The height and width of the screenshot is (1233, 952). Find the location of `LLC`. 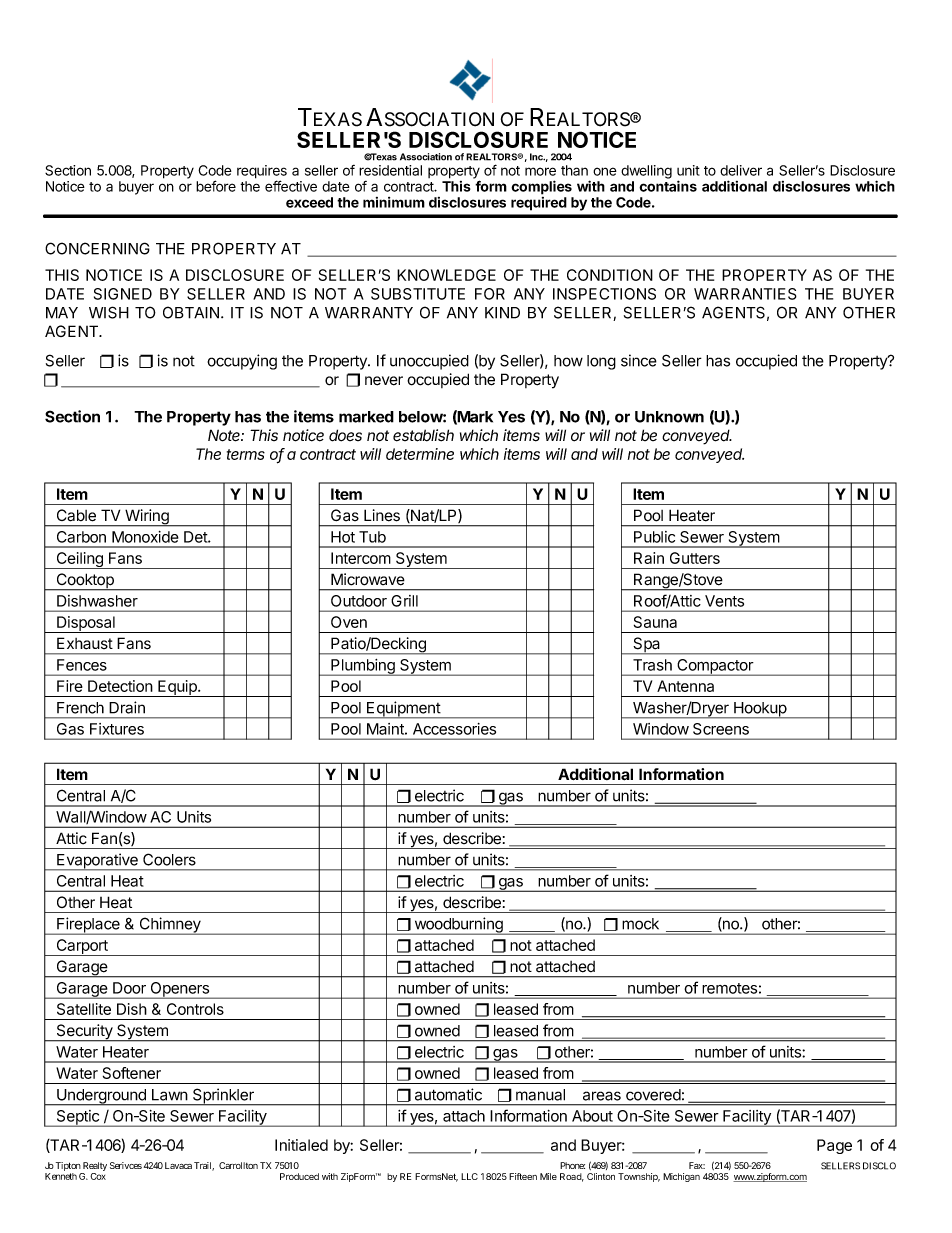

LLC is located at coordinates (469, 1176).
